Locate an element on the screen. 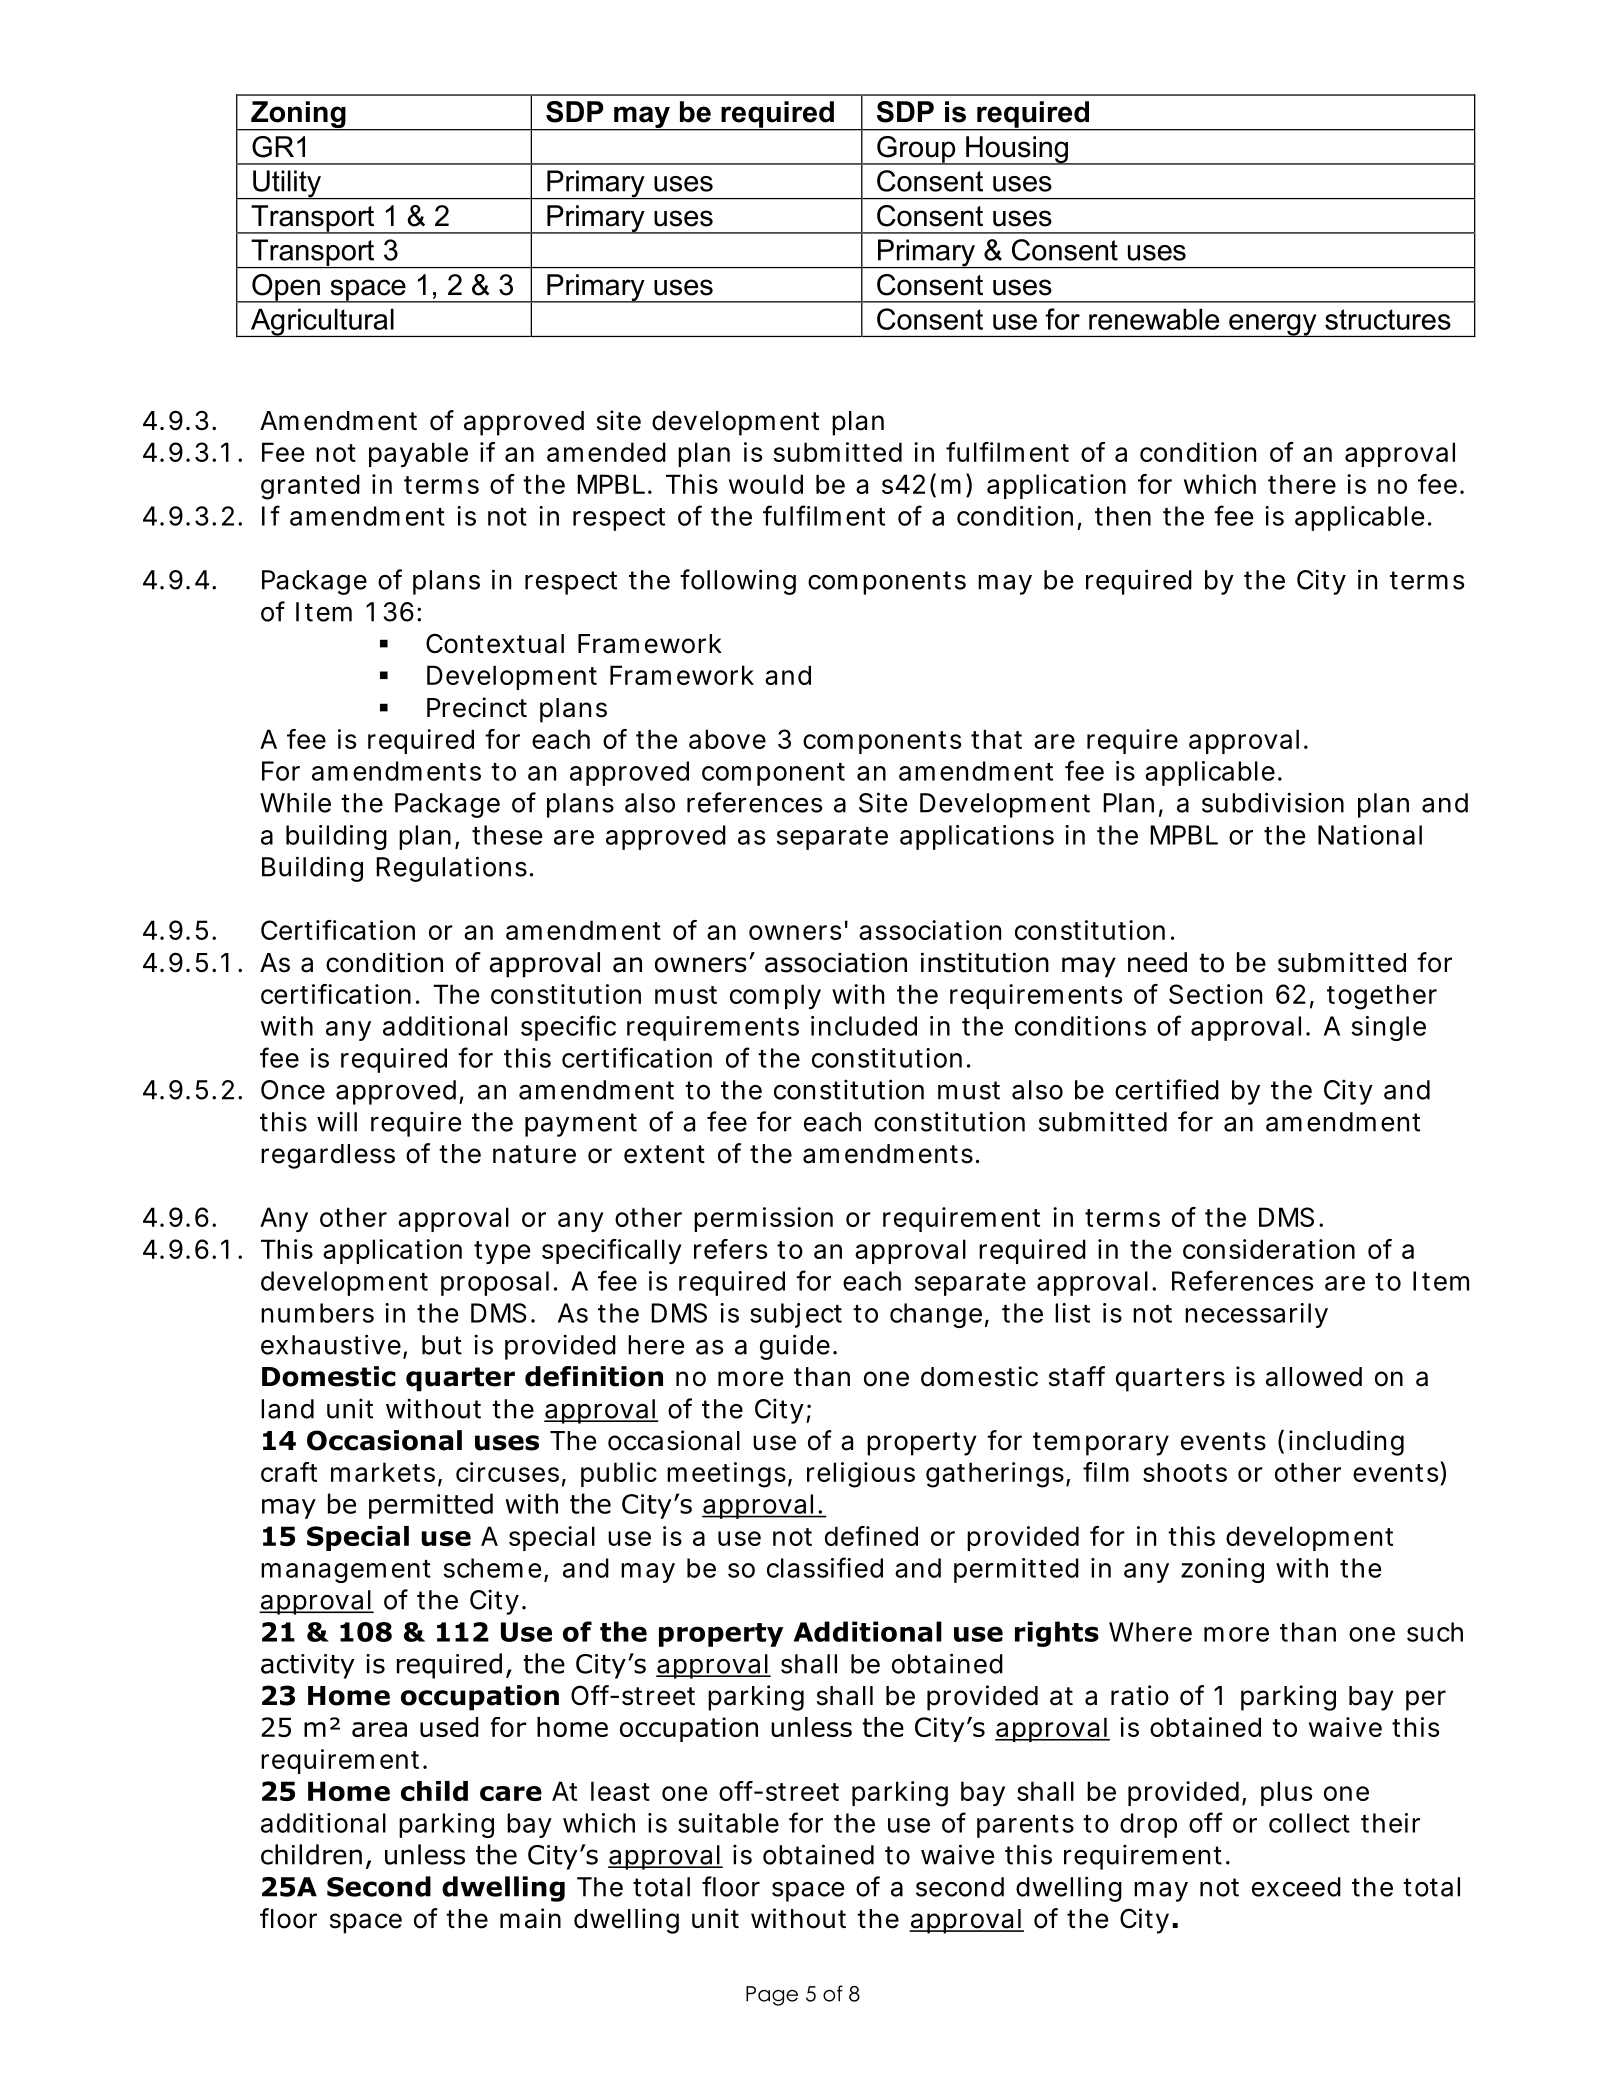  Contextual is located at coordinates (495, 643).
